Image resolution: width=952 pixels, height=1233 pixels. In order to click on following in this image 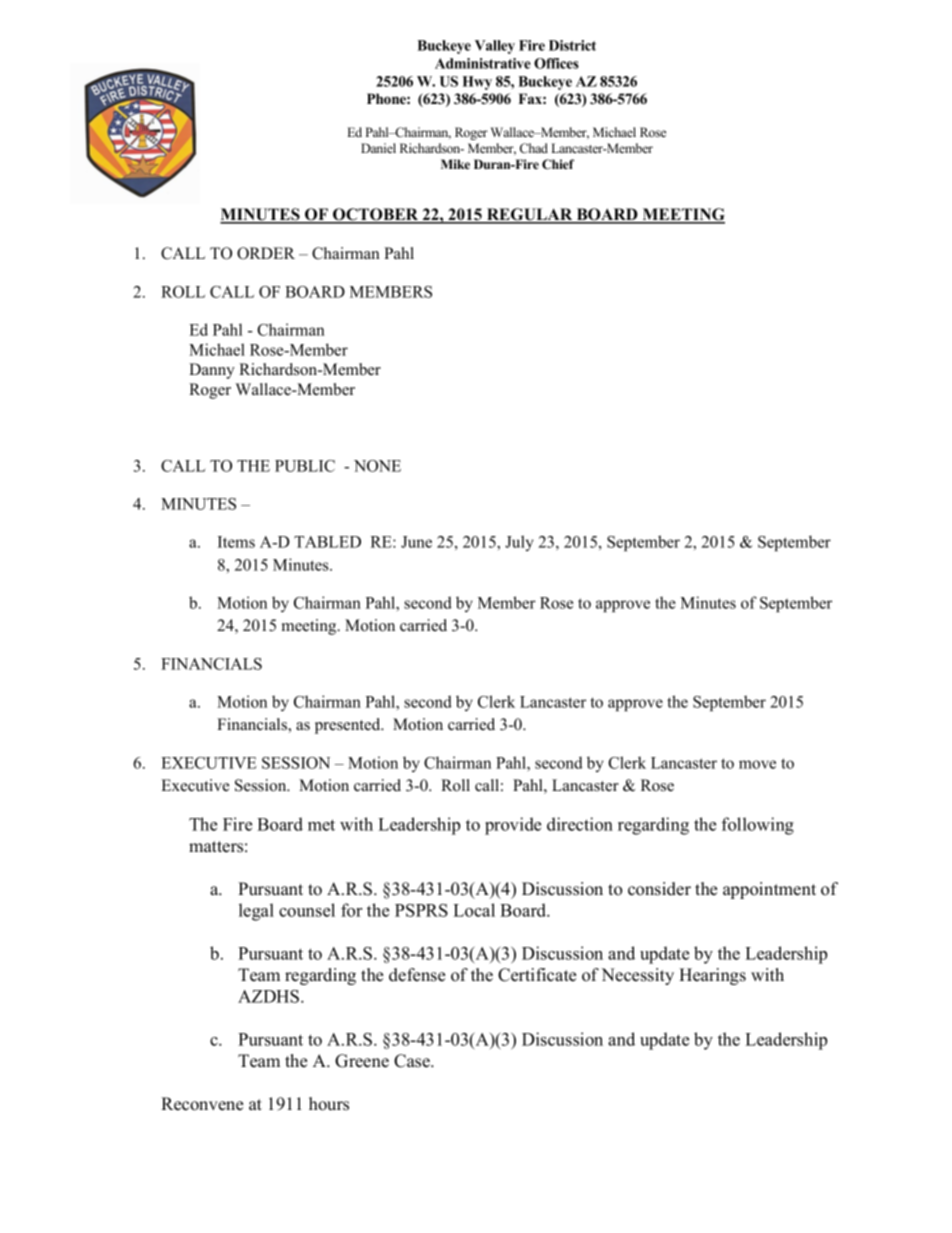, I will do `click(758, 826)`.
